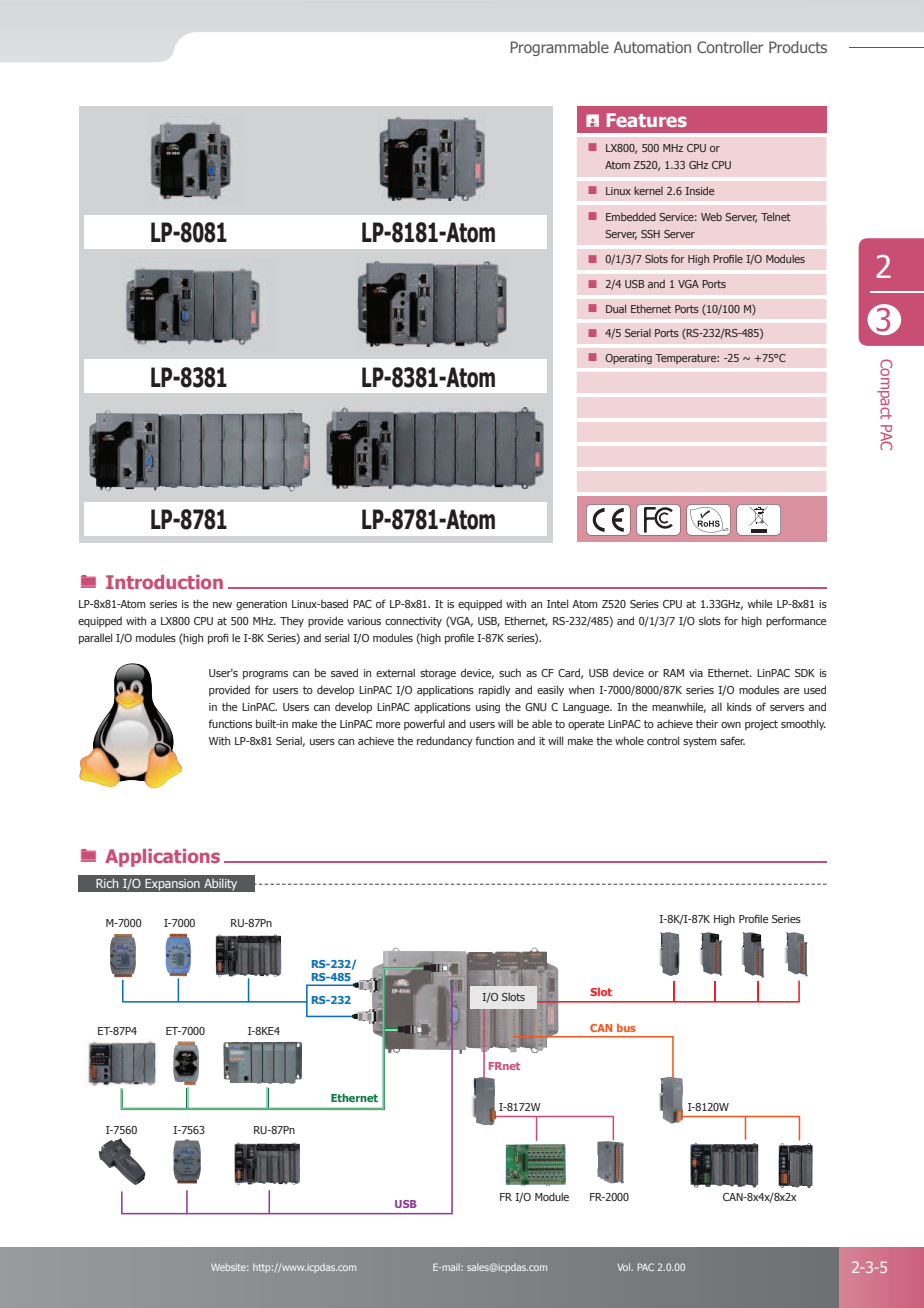 Image resolution: width=924 pixels, height=1308 pixels. I want to click on bus, so click(626, 1028).
